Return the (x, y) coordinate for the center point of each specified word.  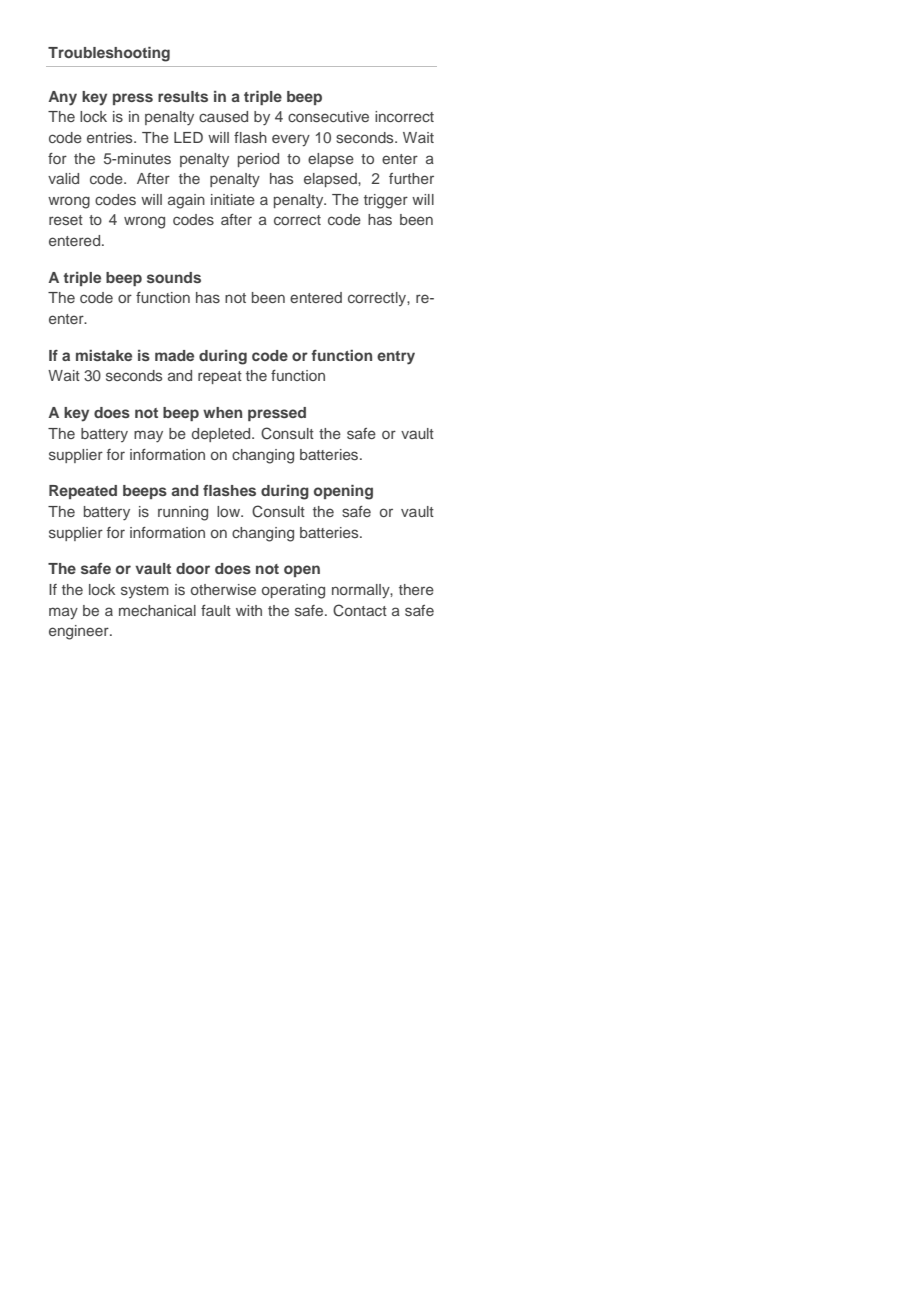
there (416, 589)
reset (66, 220)
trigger (386, 201)
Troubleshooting (109, 54)
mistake (104, 355)
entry (396, 358)
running (183, 513)
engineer (80, 632)
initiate (233, 199)
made (174, 355)
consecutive (328, 116)
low (229, 511)
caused (223, 116)
